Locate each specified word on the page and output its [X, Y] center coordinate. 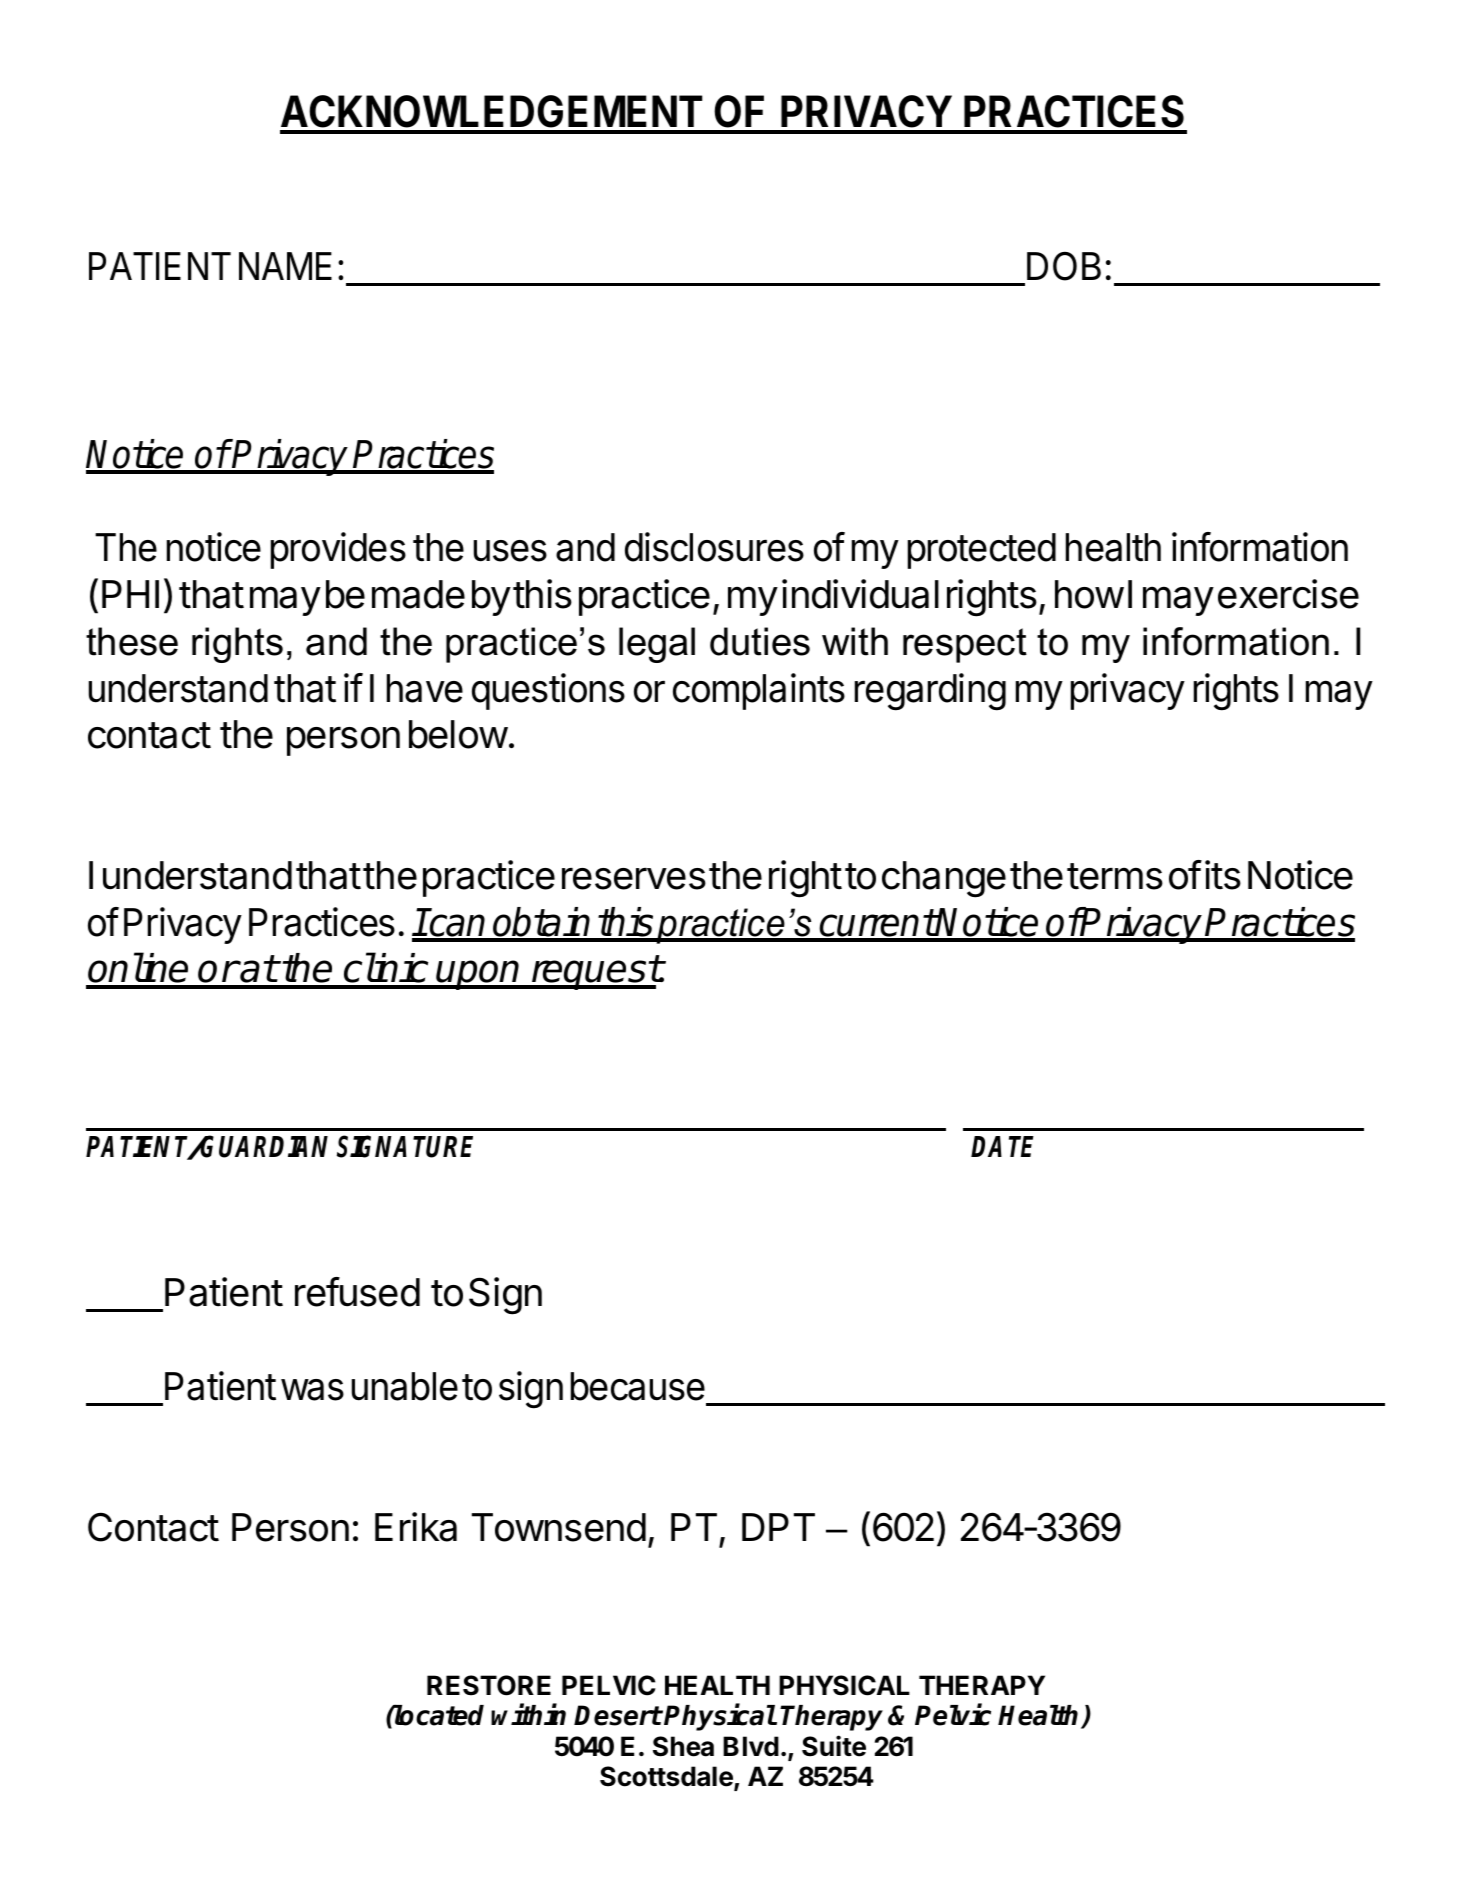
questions [548, 691]
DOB [1064, 266]
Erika [416, 1527]
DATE [1002, 1146]
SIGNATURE [405, 1146]
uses [510, 551]
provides [338, 550]
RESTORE [489, 1685]
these [132, 641]
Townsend [559, 1527]
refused [357, 1292]
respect [965, 645]
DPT [778, 1527]
